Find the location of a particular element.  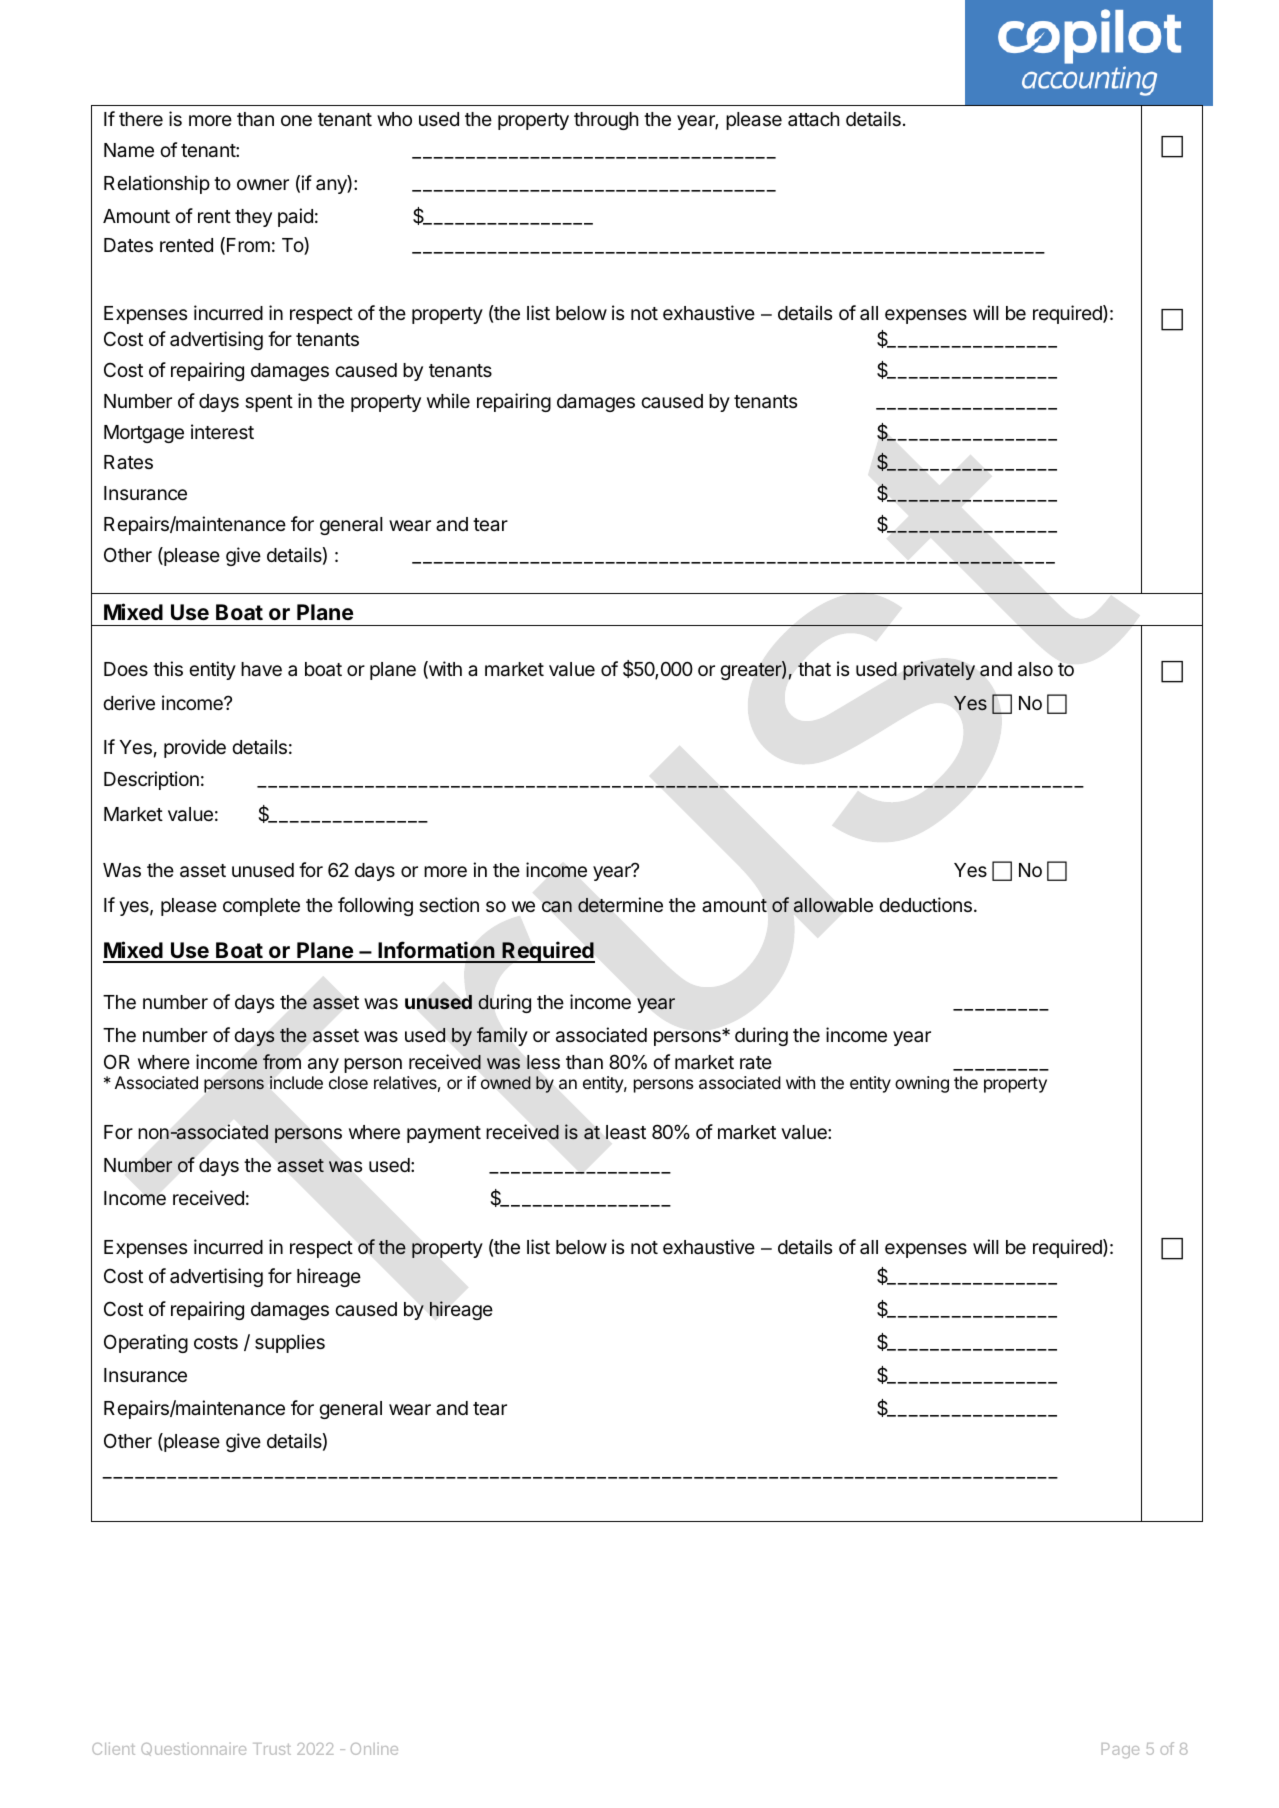

interest is located at coordinates (222, 431).
